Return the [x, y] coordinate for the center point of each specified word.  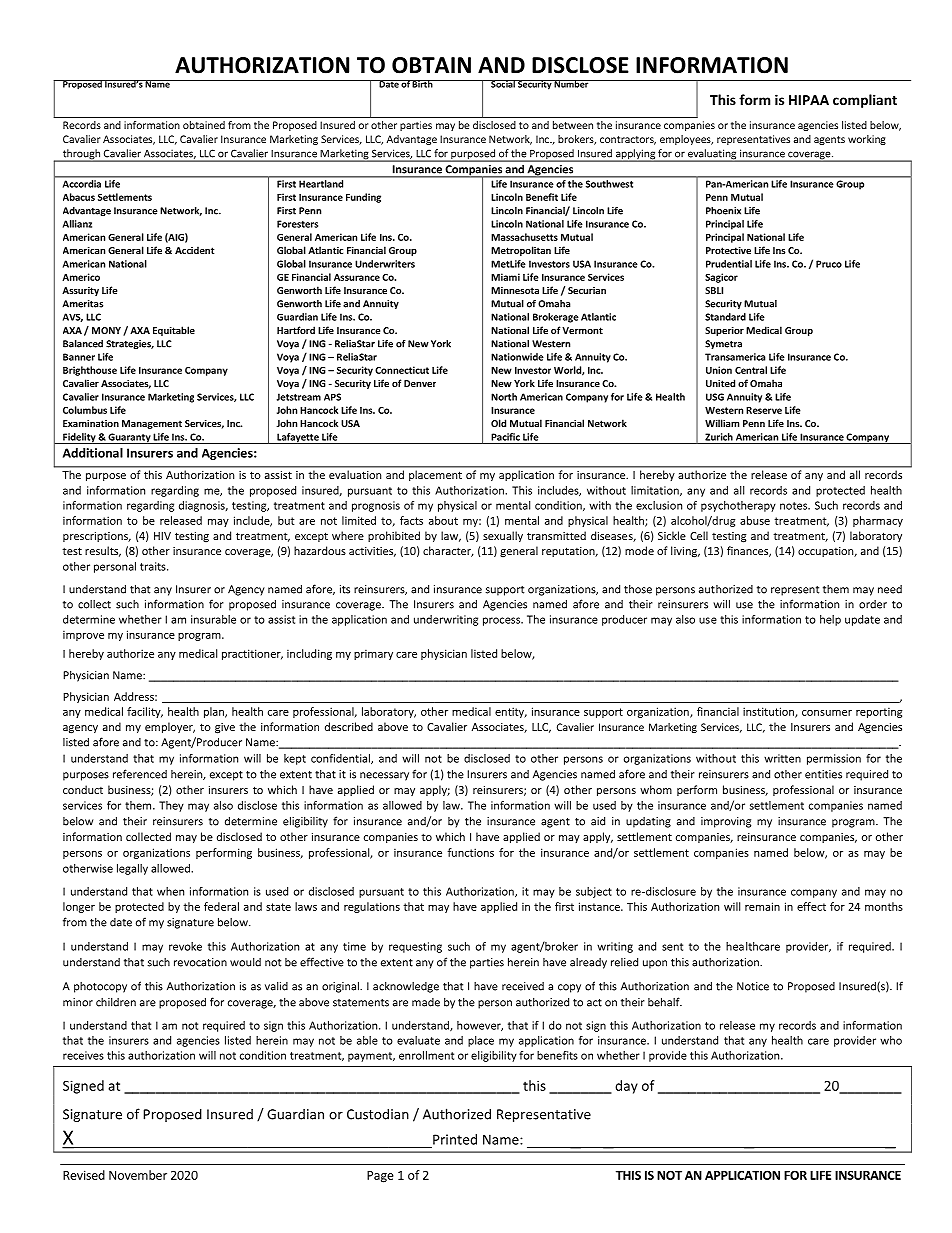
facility [145, 712]
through [81, 155]
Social [503, 84]
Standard [725, 317]
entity [511, 712]
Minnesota [515, 290]
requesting [415, 947]
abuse [755, 520]
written [782, 758]
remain [762, 906]
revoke [185, 946]
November [138, 1175]
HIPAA [809, 100]
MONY [106, 330]
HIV [162, 536]
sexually [503, 536]
